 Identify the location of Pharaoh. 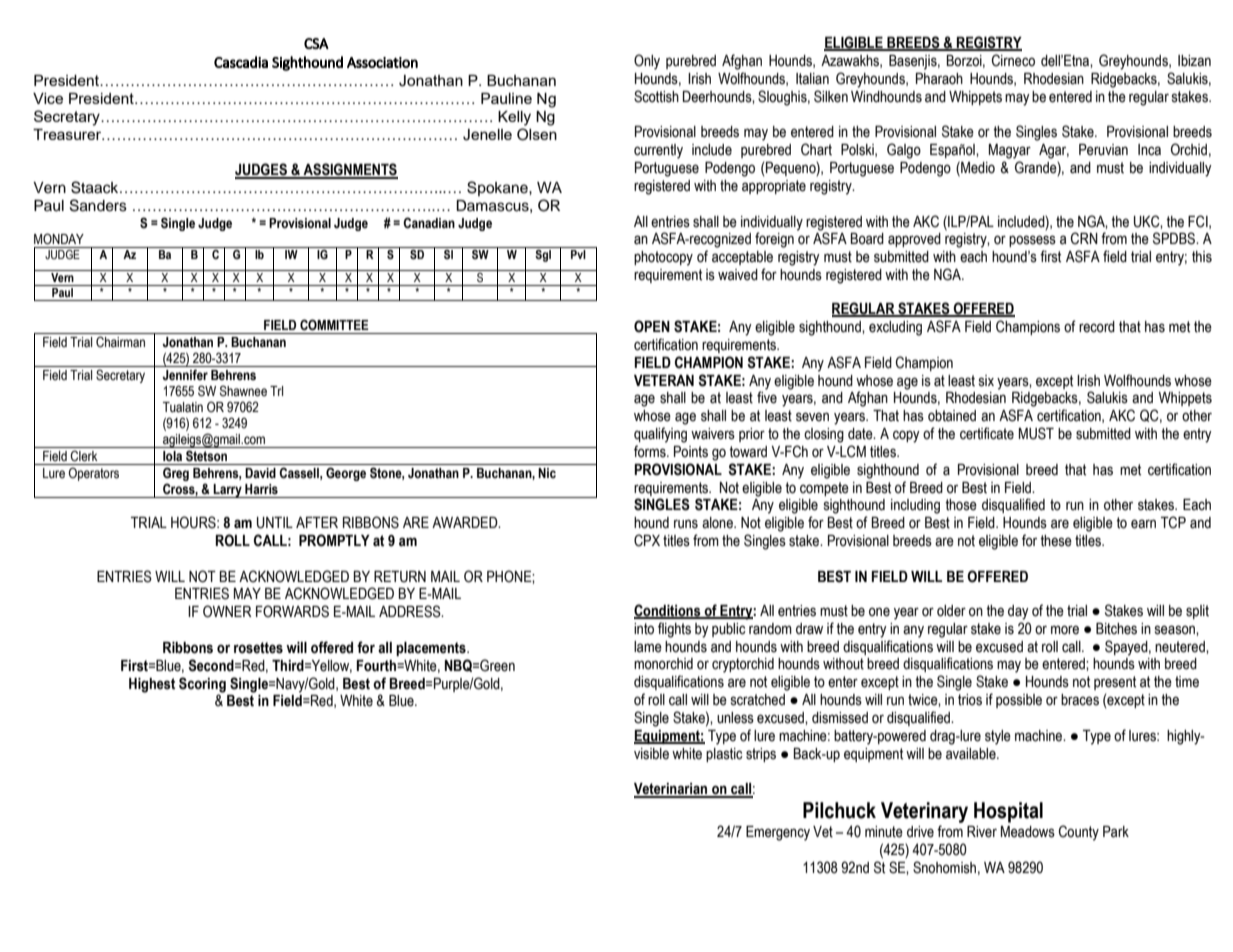
(939, 79).
